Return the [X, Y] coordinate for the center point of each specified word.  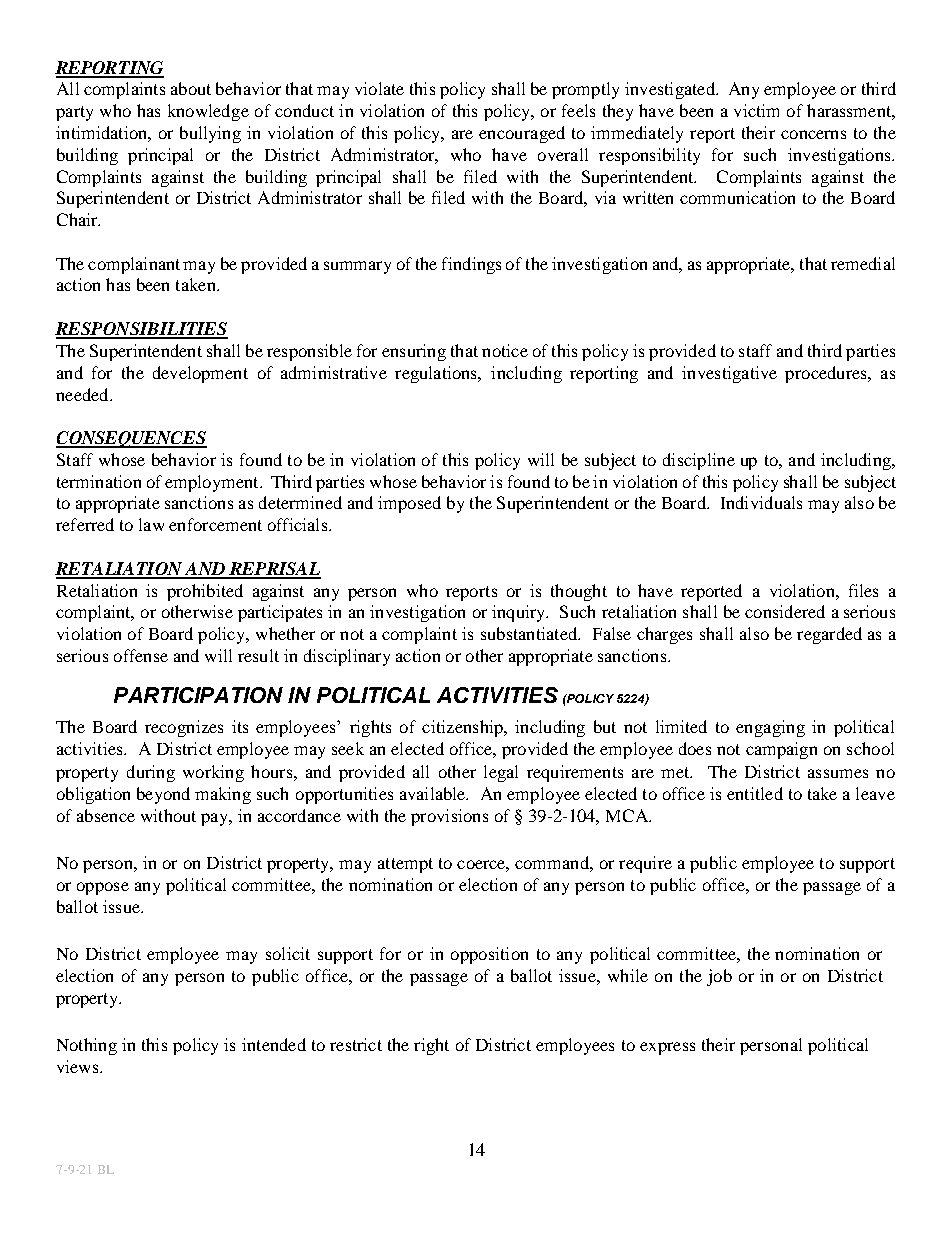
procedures [827, 374]
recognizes [184, 728]
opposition [489, 955]
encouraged [522, 134]
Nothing [87, 1046]
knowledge [208, 112]
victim [756, 110]
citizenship [463, 728]
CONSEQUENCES [131, 439]
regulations [437, 374]
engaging [770, 728]
